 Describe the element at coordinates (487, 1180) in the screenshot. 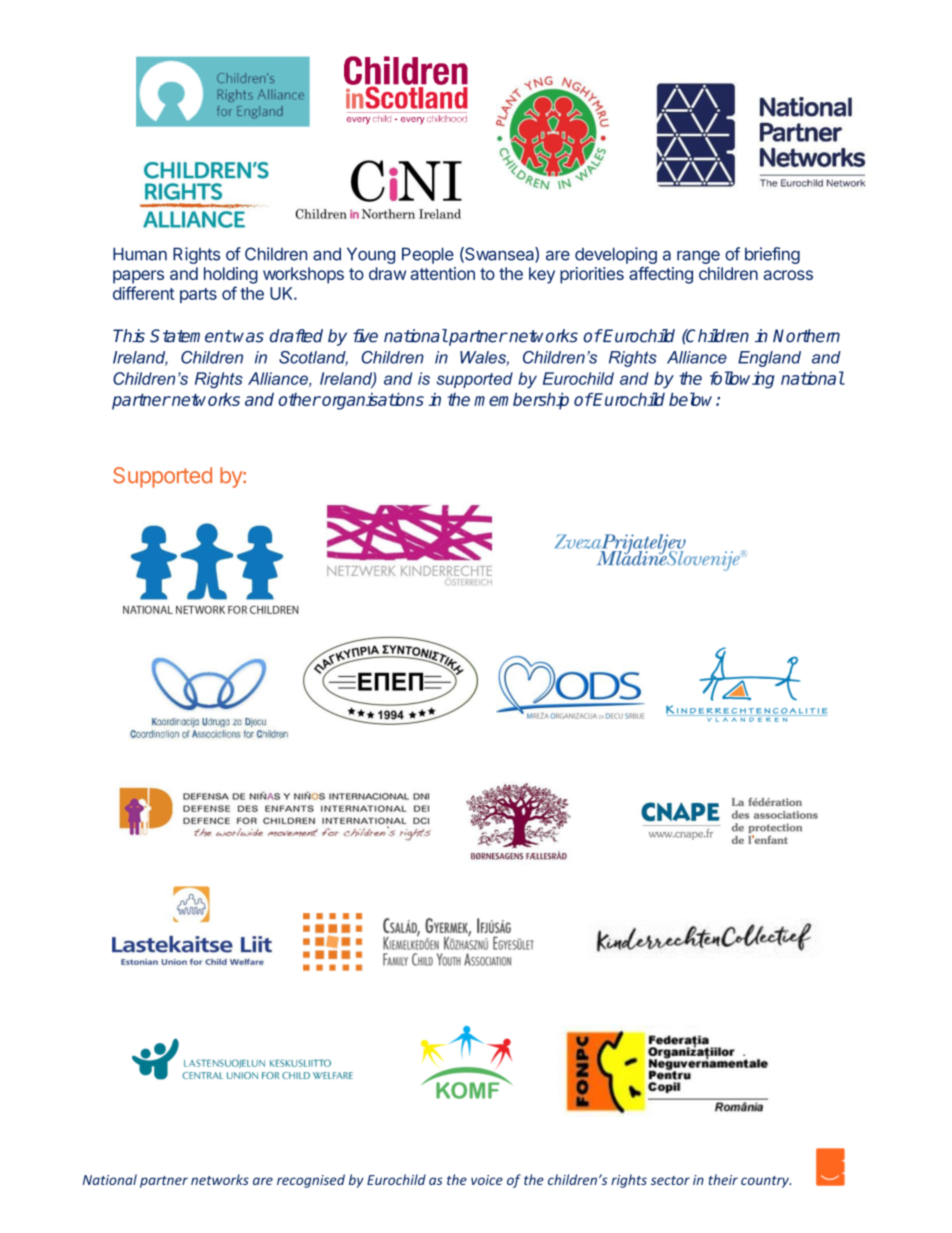

I see `voice` at that location.
